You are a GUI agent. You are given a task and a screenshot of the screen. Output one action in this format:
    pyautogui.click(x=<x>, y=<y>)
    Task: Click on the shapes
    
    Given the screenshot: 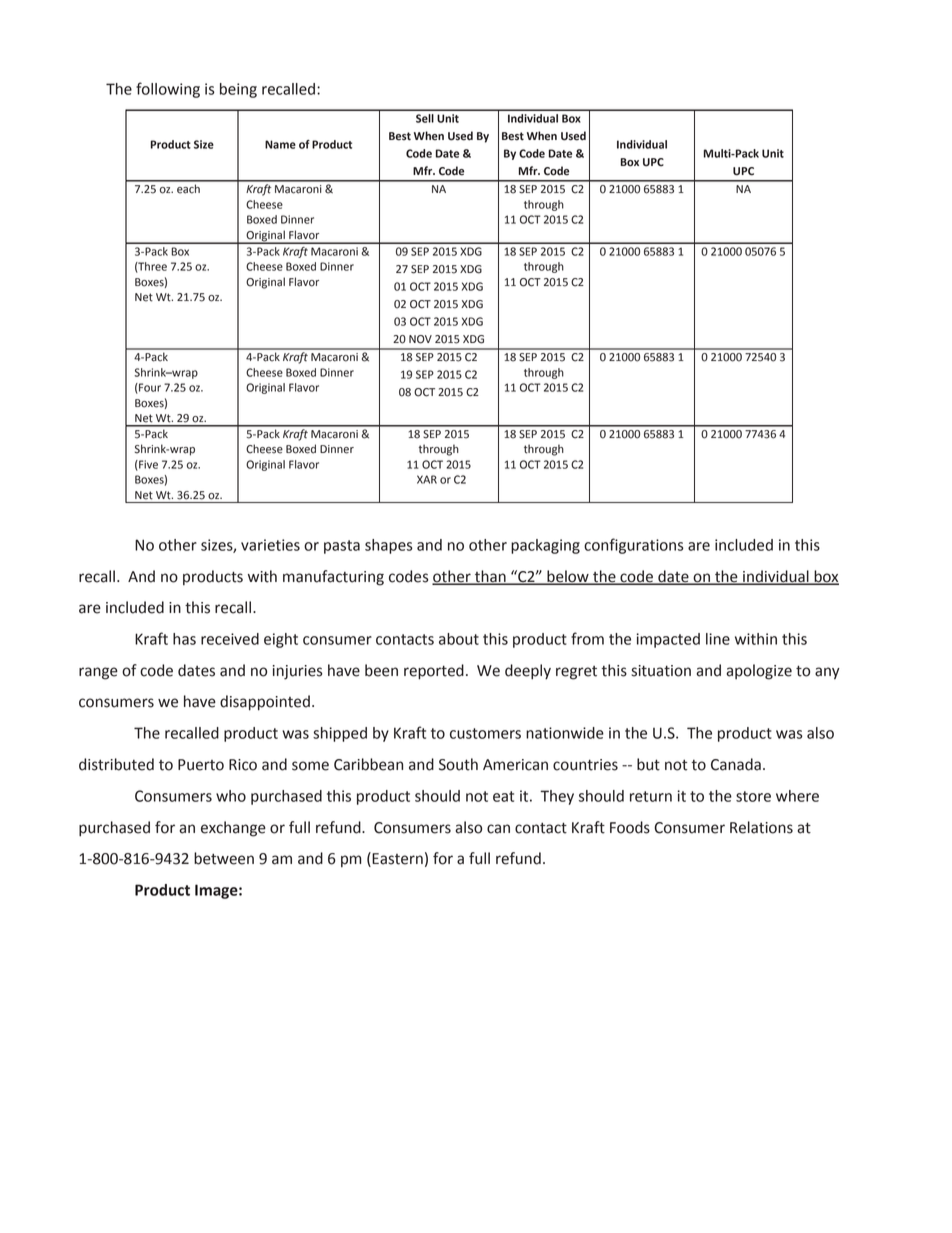 What is the action you would take?
    pyautogui.click(x=389, y=546)
